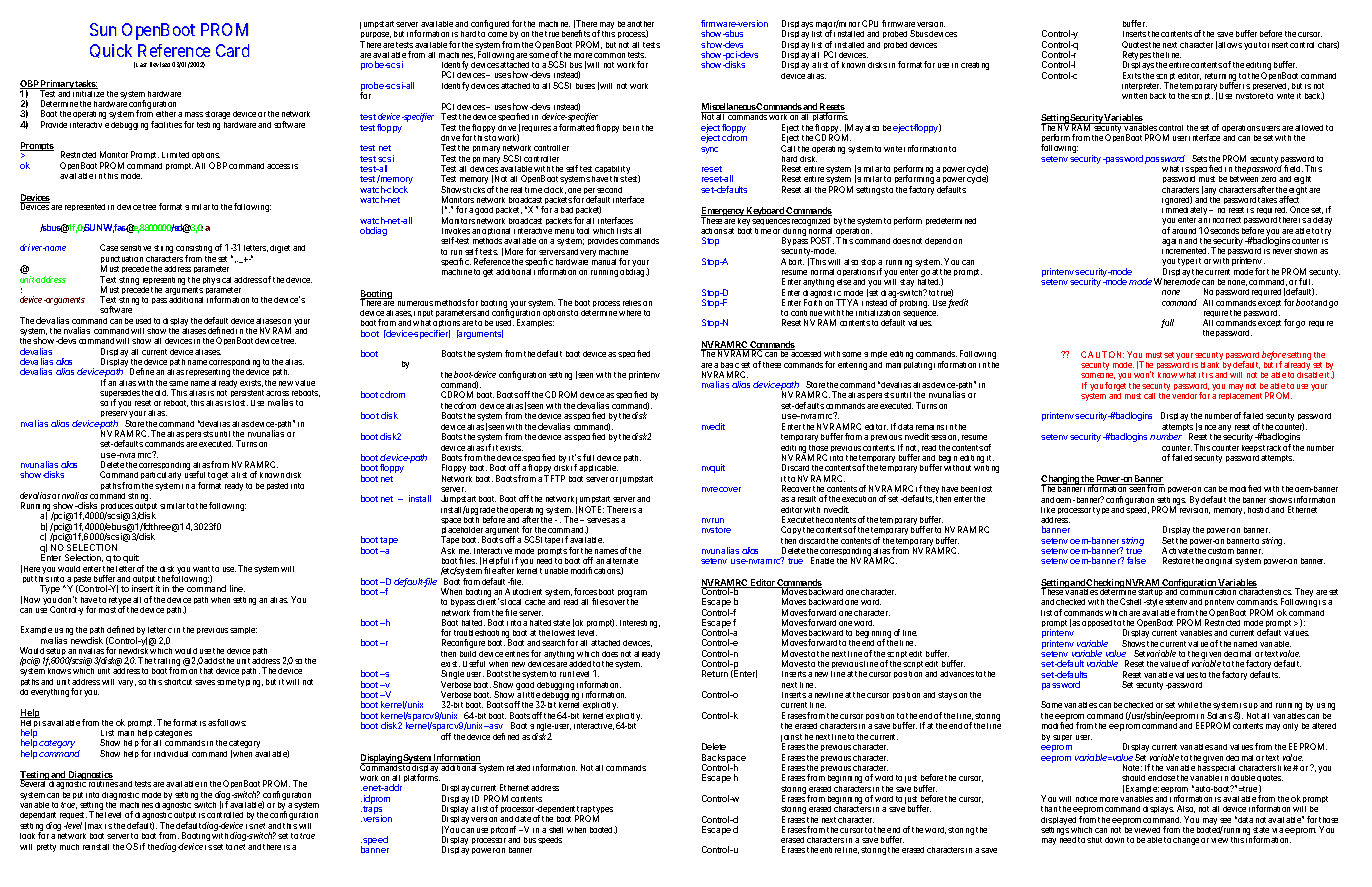 The width and height of the document is (1372, 887). I want to click on basic, so click(730, 365).
